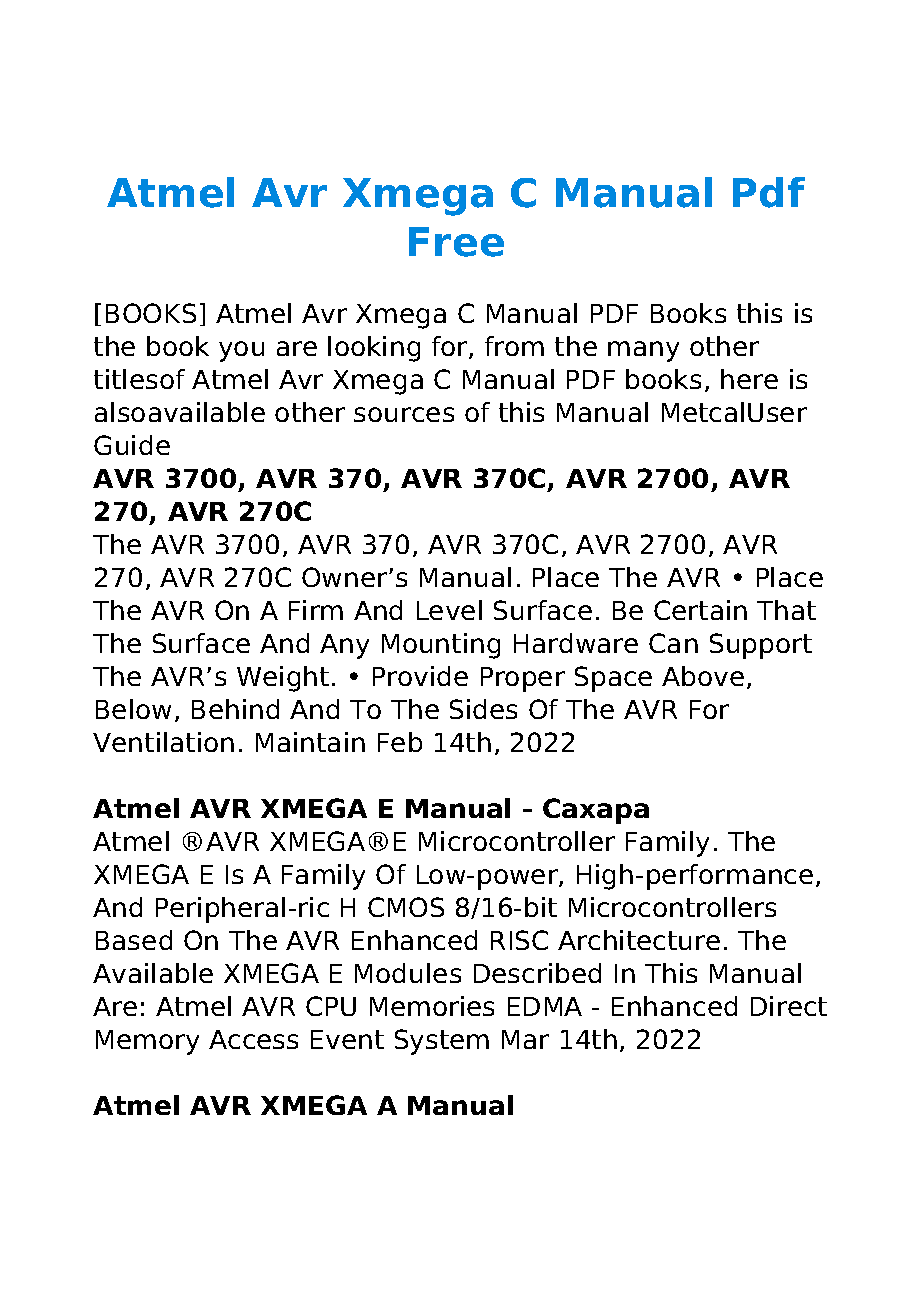 Image resolution: width=924 pixels, height=1311 pixels. Describe the element at coordinates (406, 907) in the document. I see `CMOS` at that location.
